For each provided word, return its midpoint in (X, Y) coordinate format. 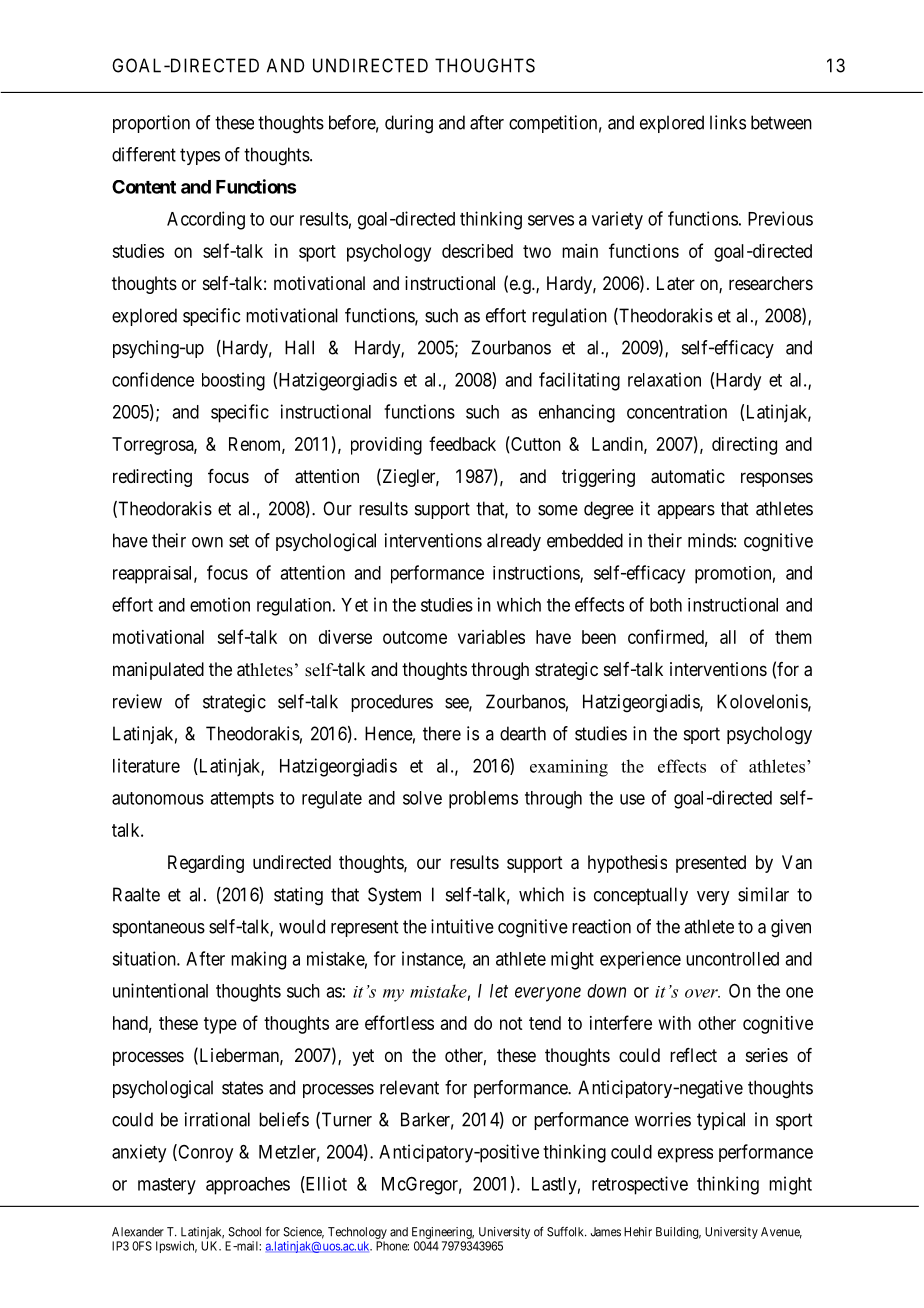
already (514, 542)
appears (686, 512)
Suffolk (566, 1232)
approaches (248, 1186)
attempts (242, 800)
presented (711, 864)
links (728, 122)
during (409, 124)
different (144, 154)
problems (483, 800)
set (239, 541)
